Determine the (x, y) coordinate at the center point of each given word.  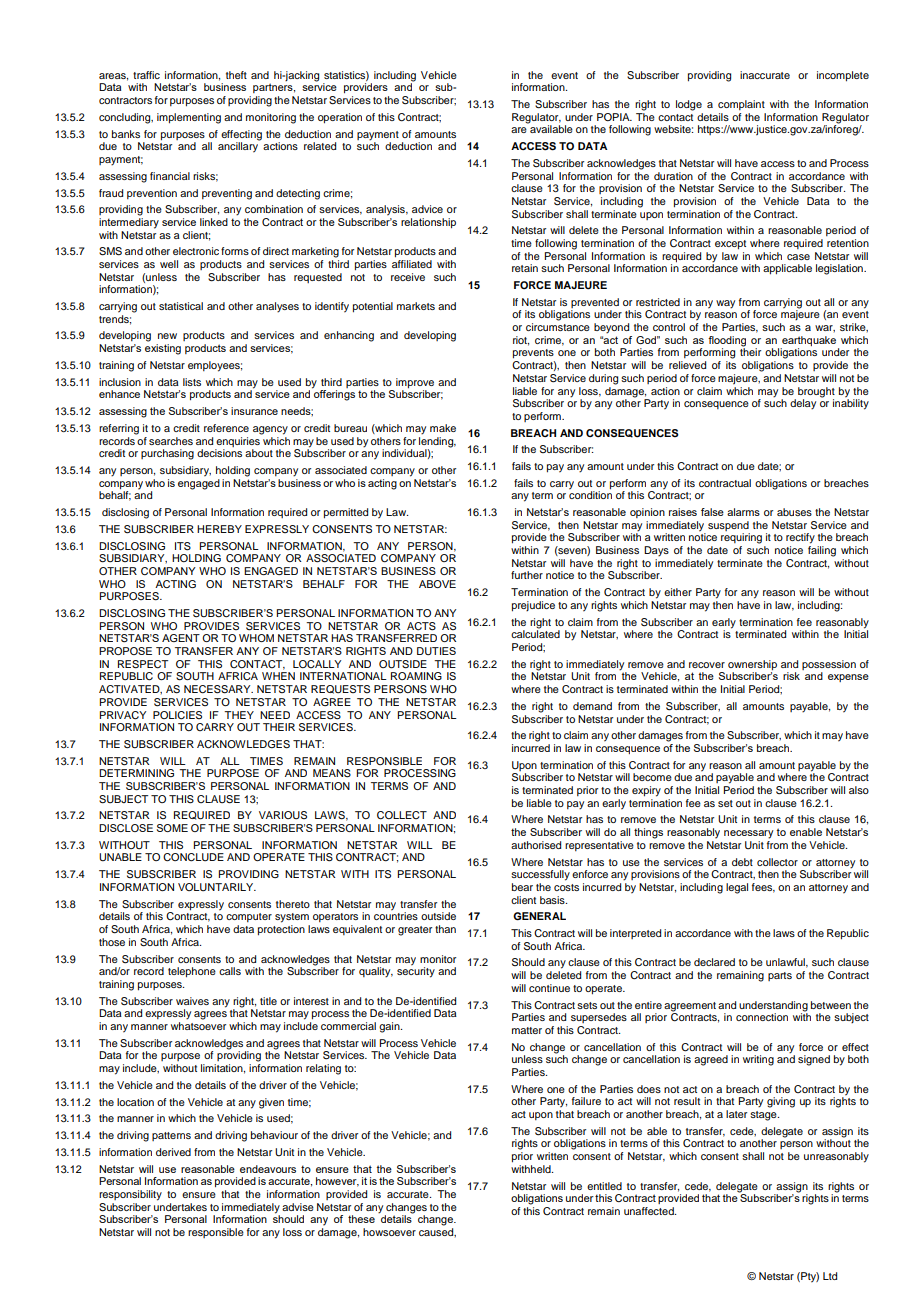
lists (192, 382)
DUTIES (436, 651)
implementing (189, 118)
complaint (741, 105)
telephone (192, 972)
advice (427, 209)
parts (780, 976)
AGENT (181, 638)
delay (803, 404)
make (443, 428)
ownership (752, 666)
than (445, 929)
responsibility (130, 1195)
